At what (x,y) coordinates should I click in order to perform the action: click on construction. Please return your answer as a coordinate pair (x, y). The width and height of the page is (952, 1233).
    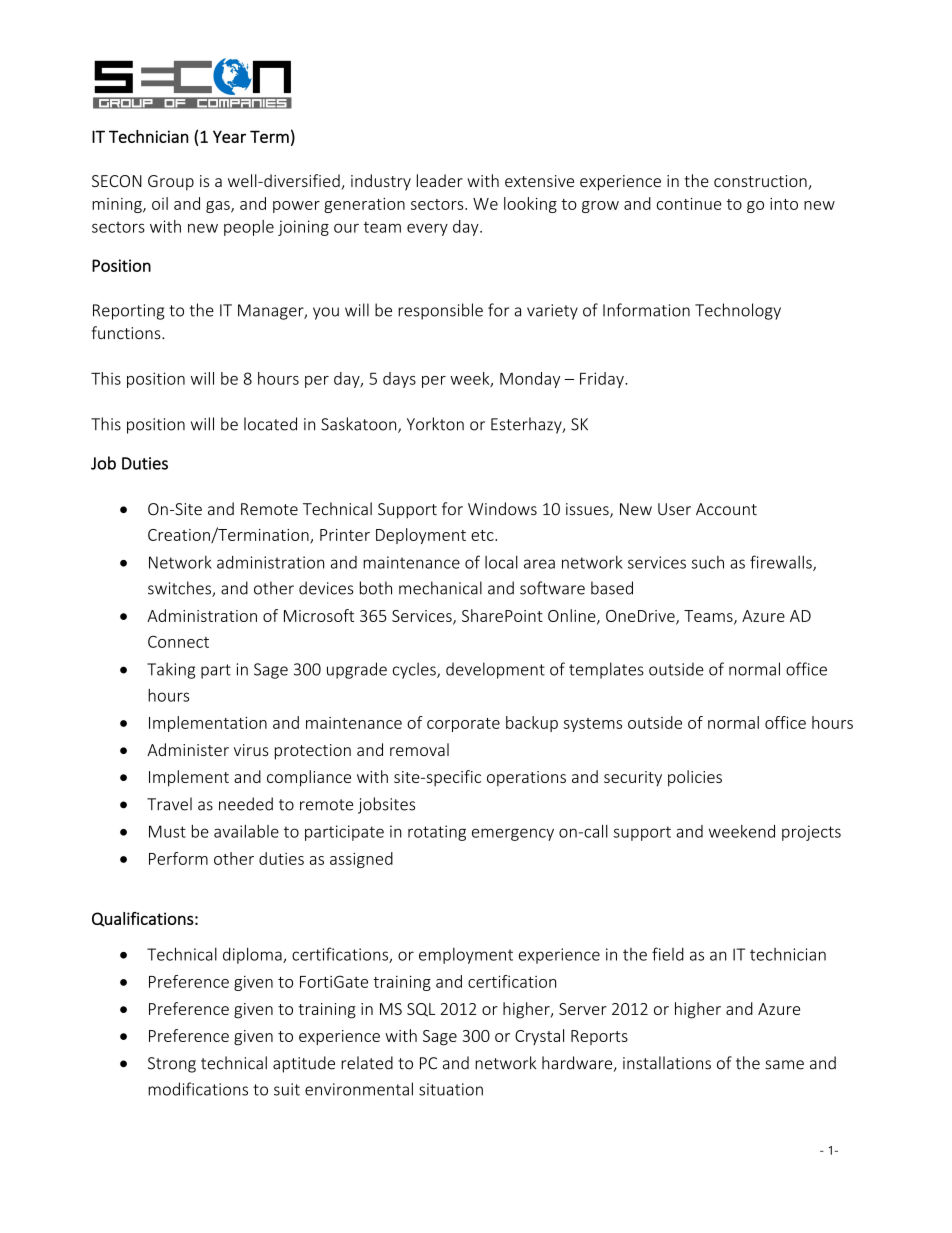
    Looking at the image, I should click on (761, 182).
